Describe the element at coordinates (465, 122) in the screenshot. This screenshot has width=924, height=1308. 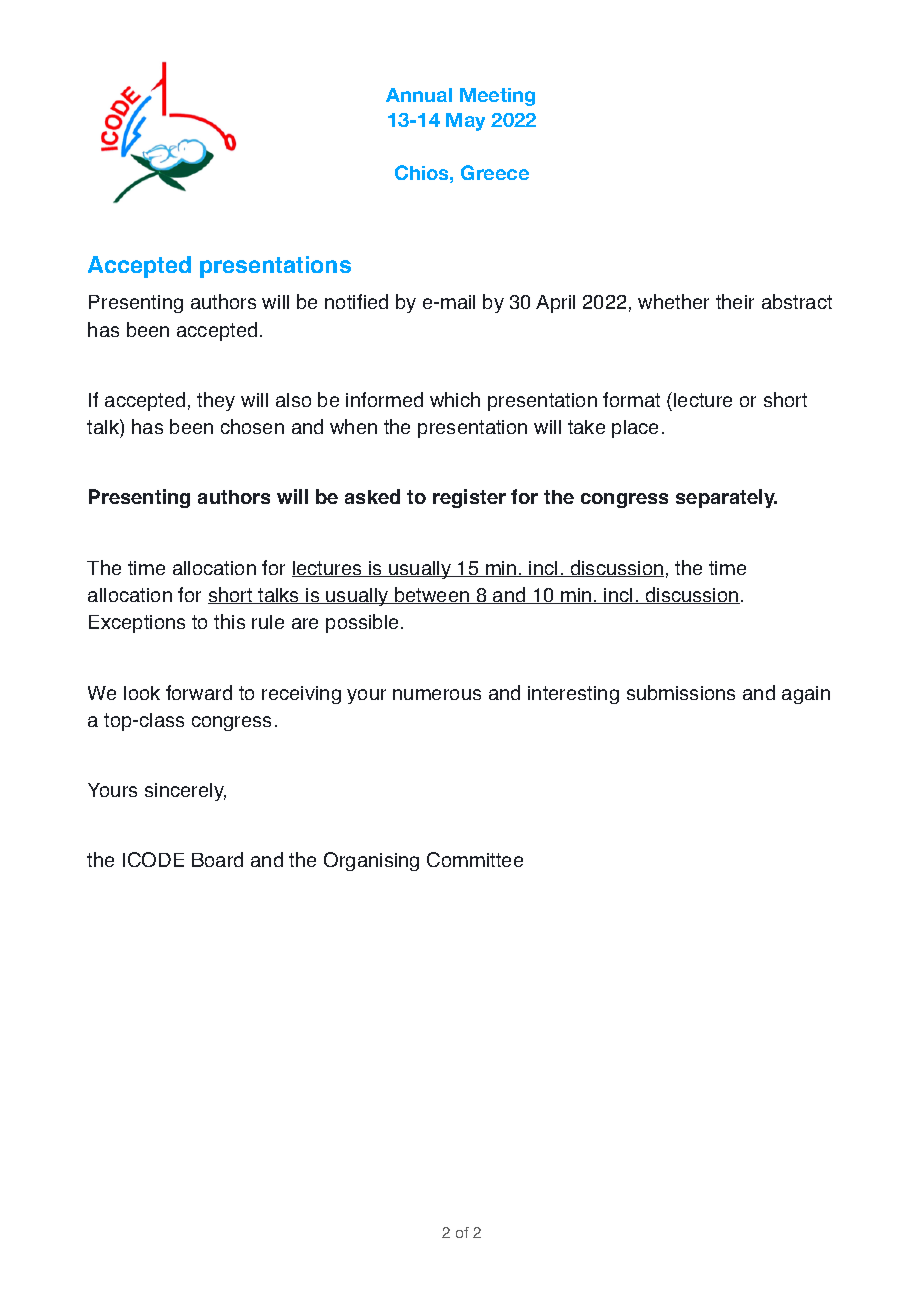
I see `May` at that location.
